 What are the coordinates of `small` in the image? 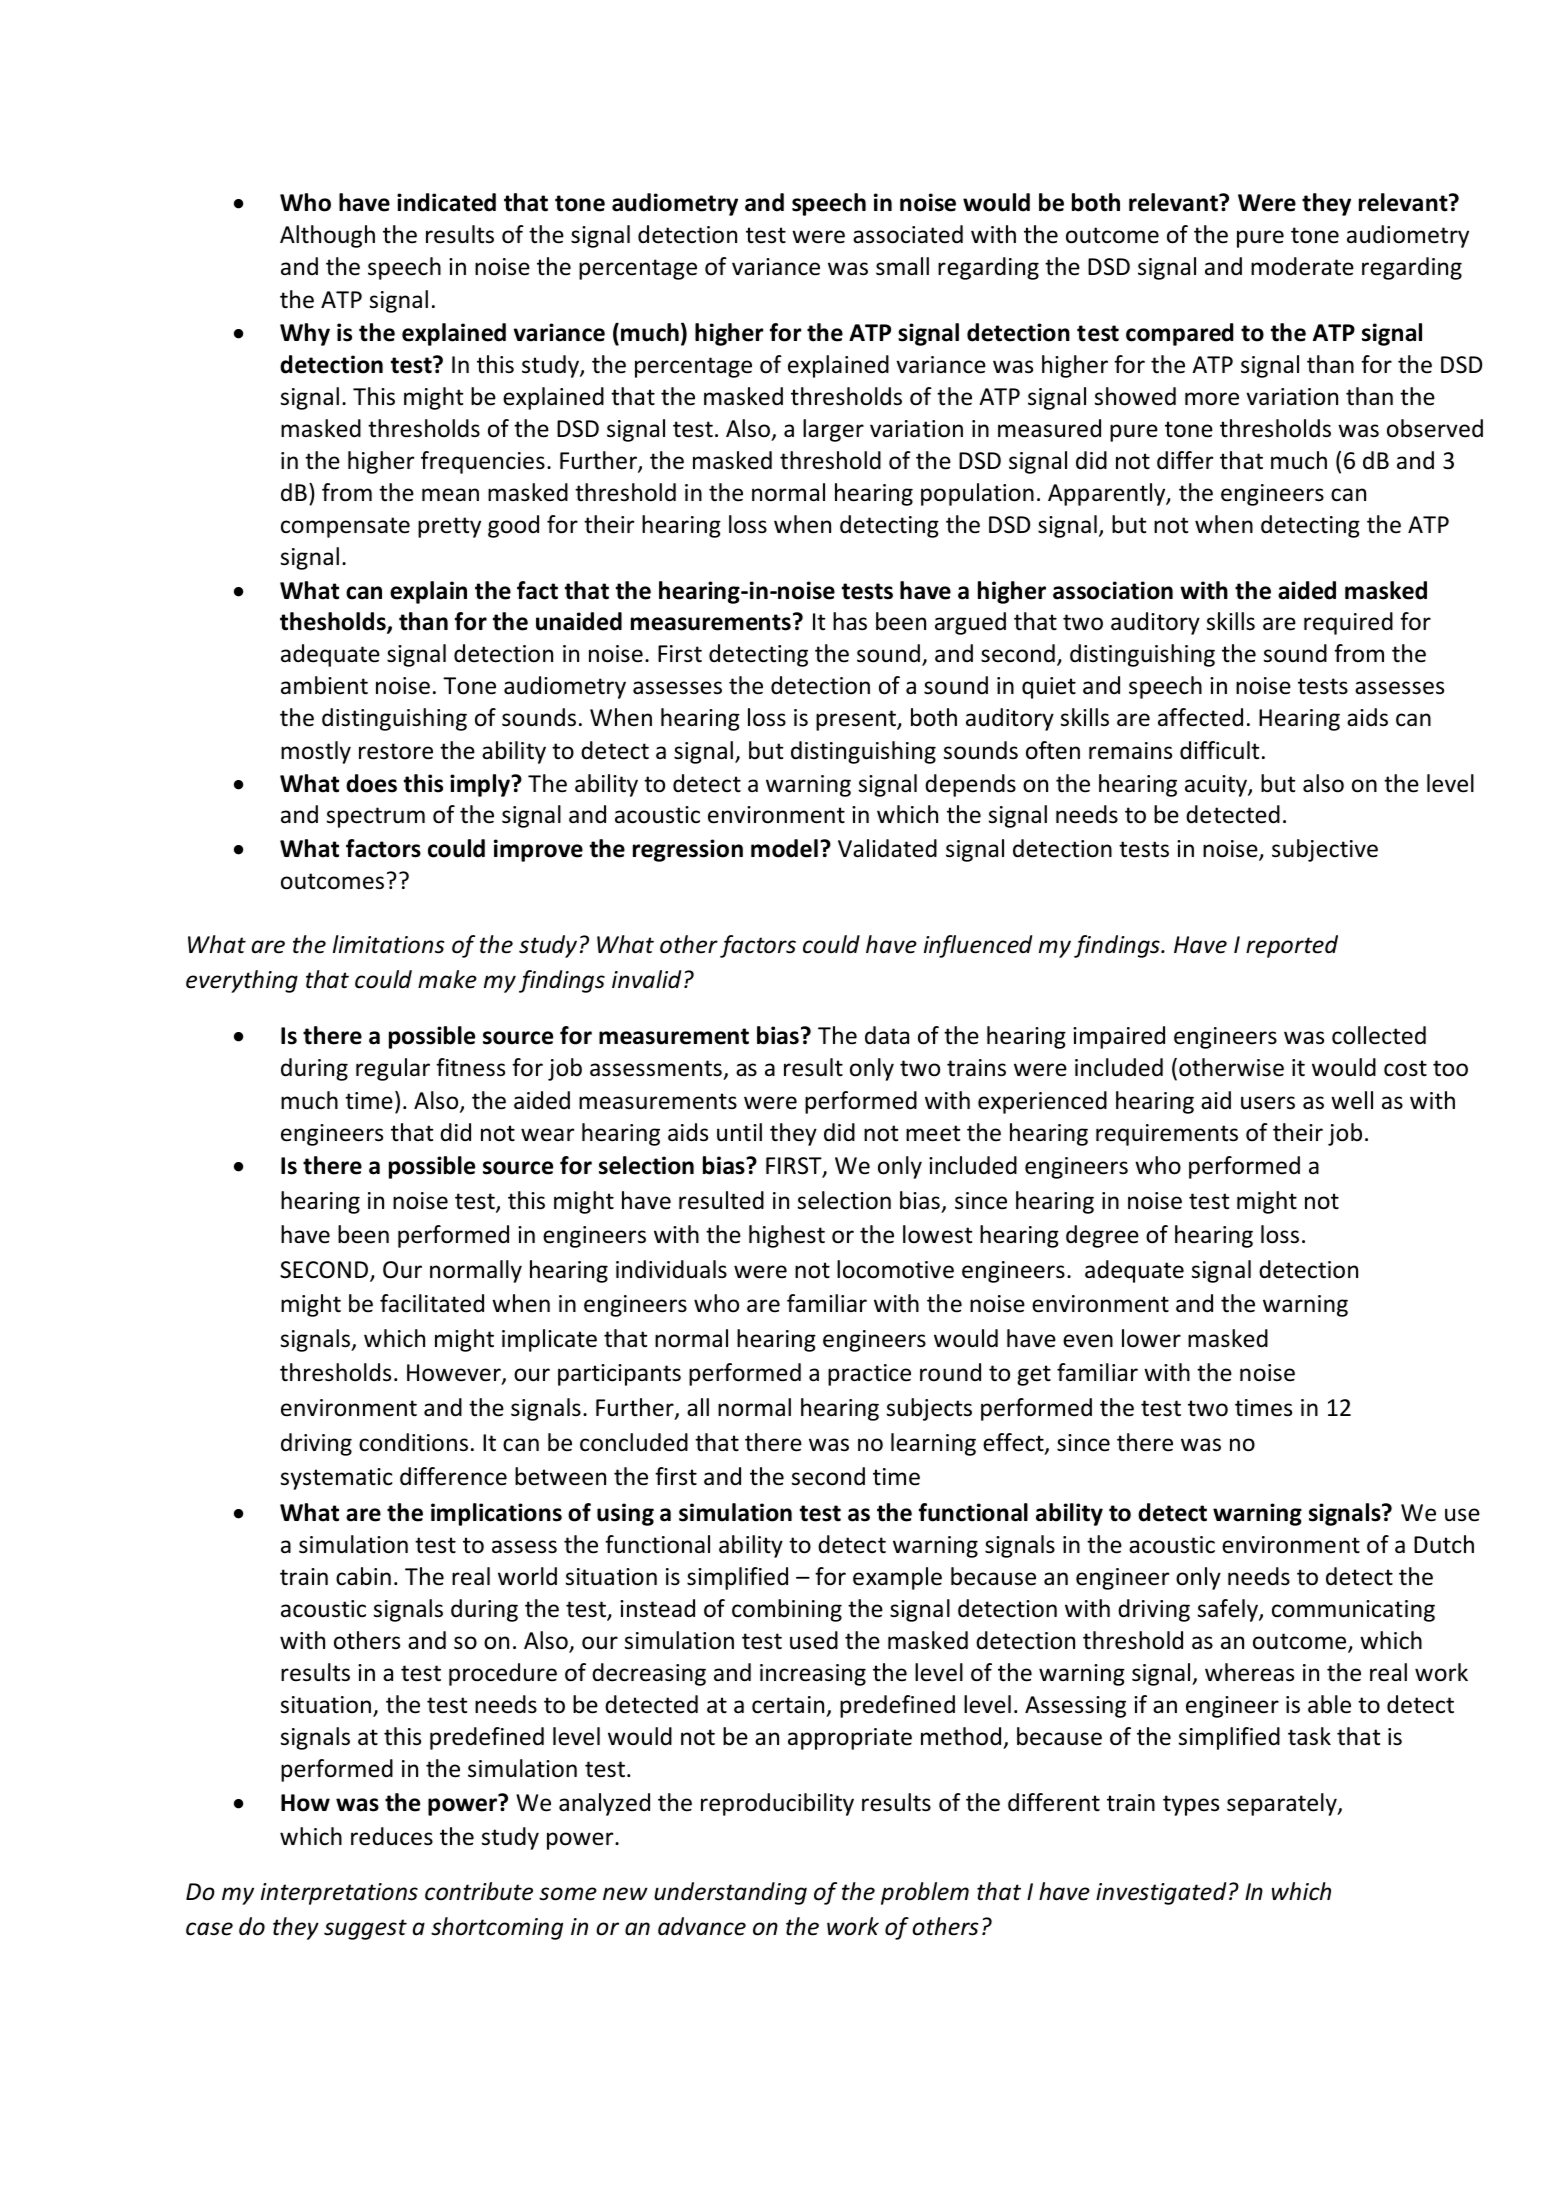 It's located at (902, 266).
